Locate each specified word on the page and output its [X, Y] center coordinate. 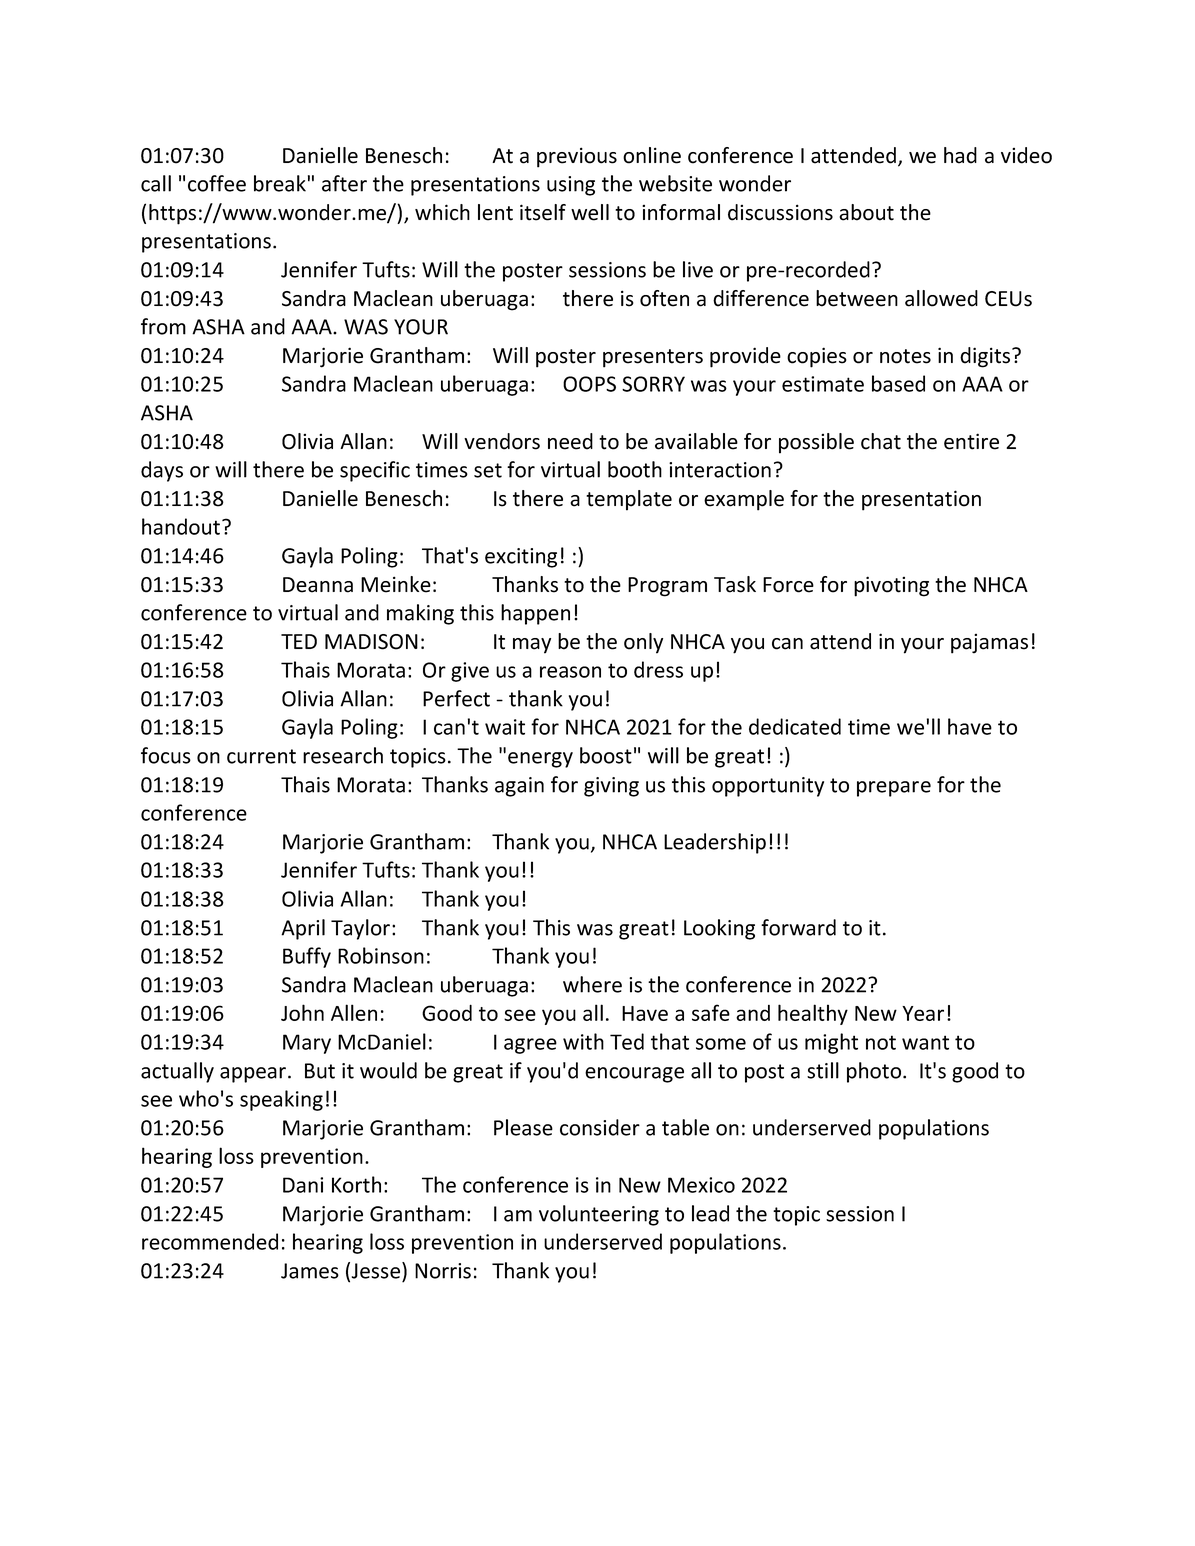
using [571, 186]
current [261, 756]
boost [606, 755]
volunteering [599, 1215]
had [960, 155]
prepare [894, 789]
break [280, 183]
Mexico [701, 1185]
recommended [210, 1241]
